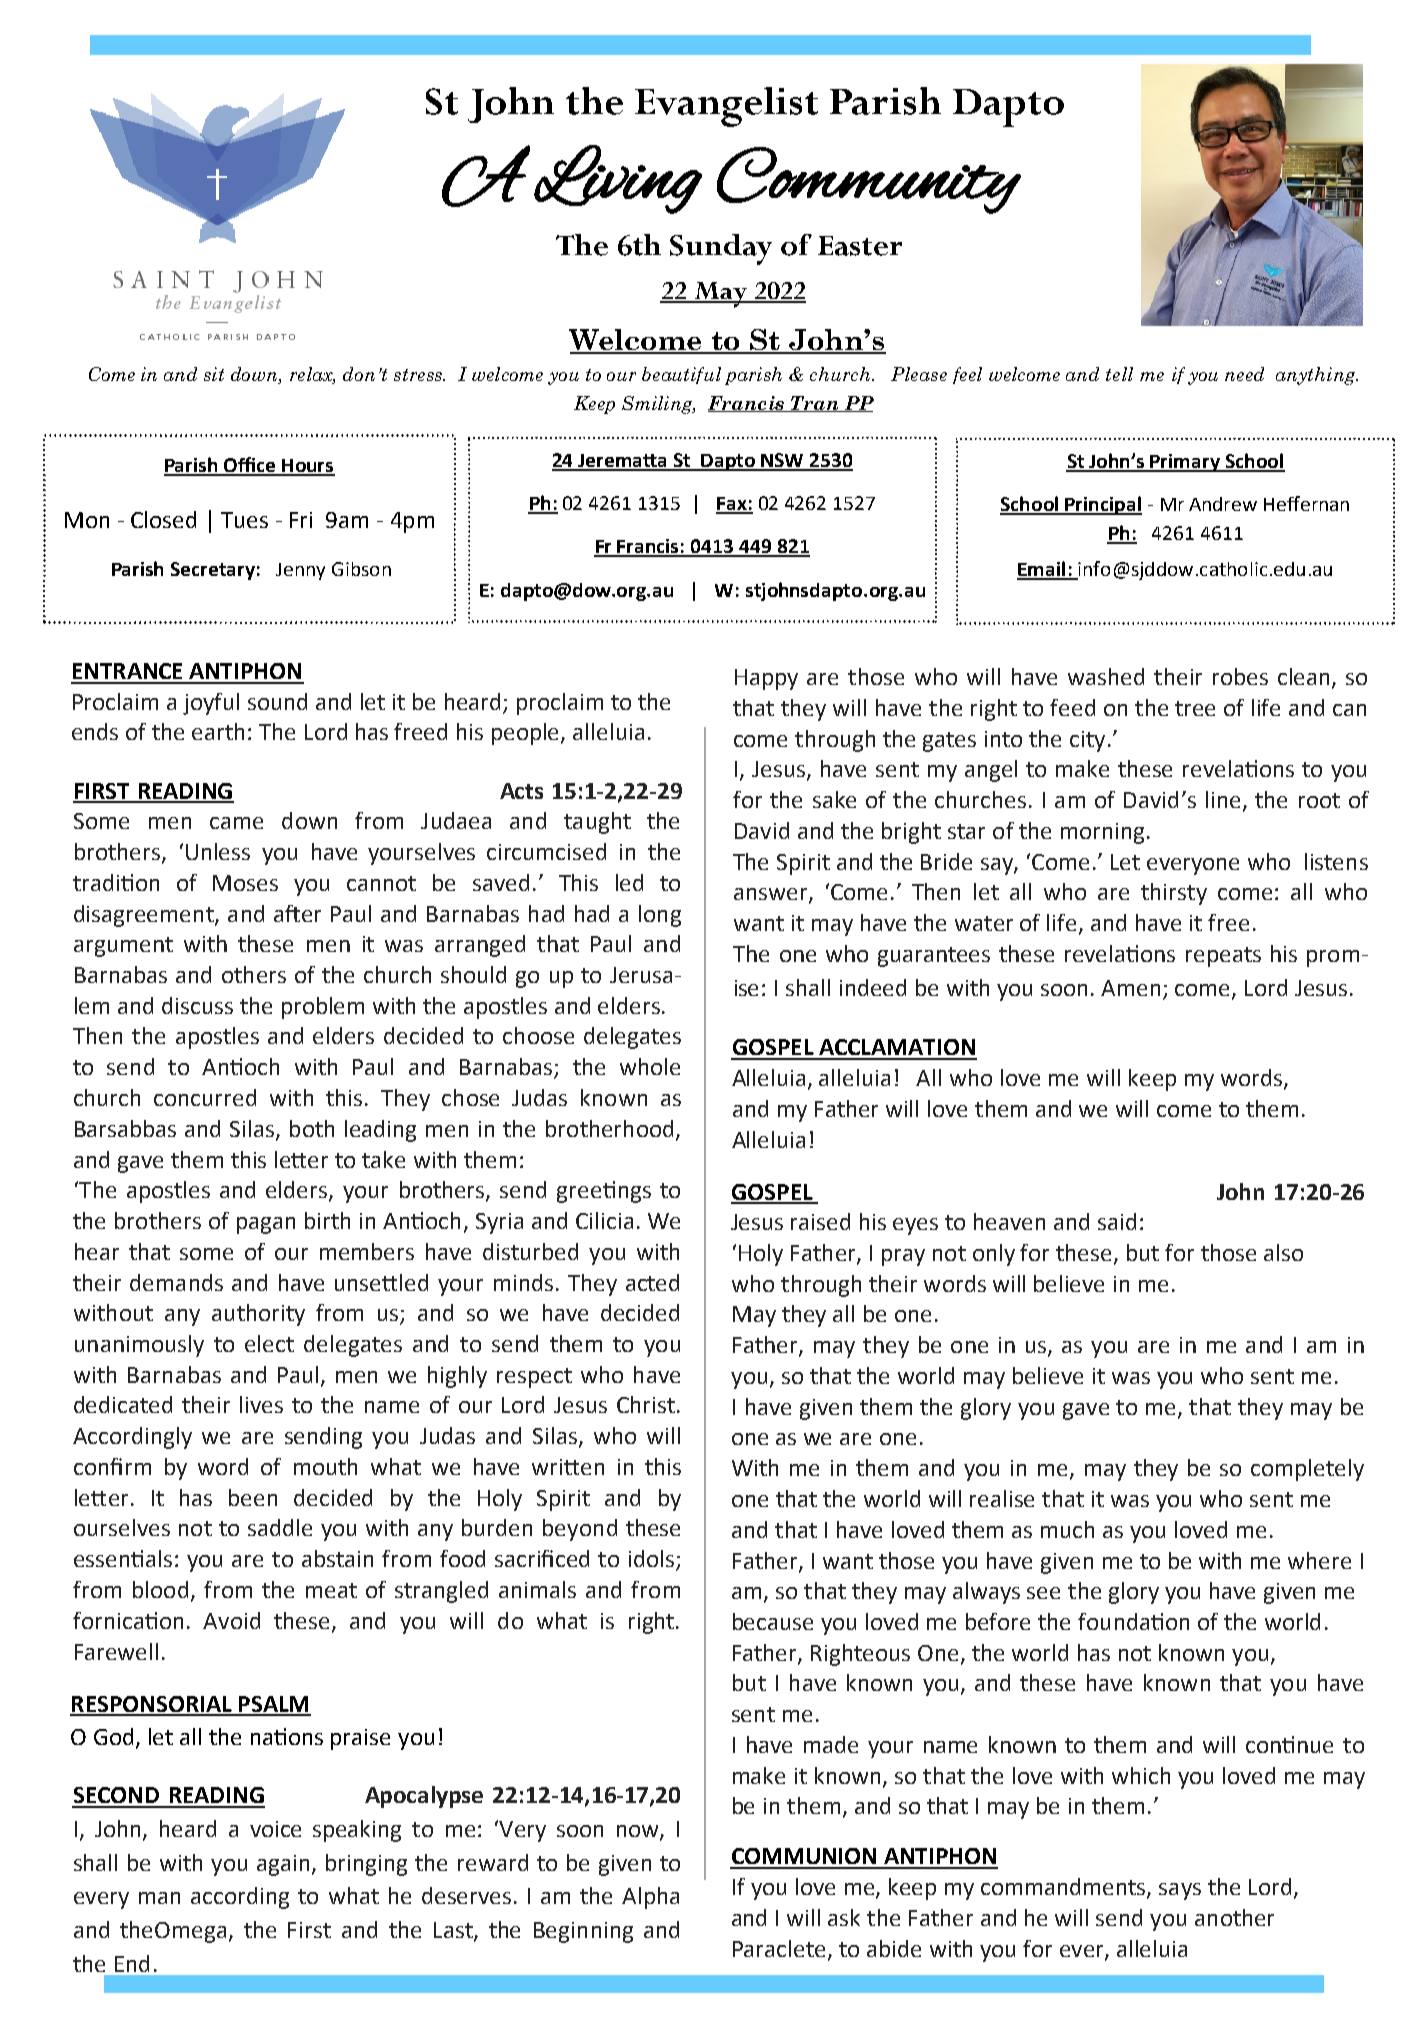 The height and width of the screenshot is (2019, 1427). I want to click on idols, so click(651, 1558).
